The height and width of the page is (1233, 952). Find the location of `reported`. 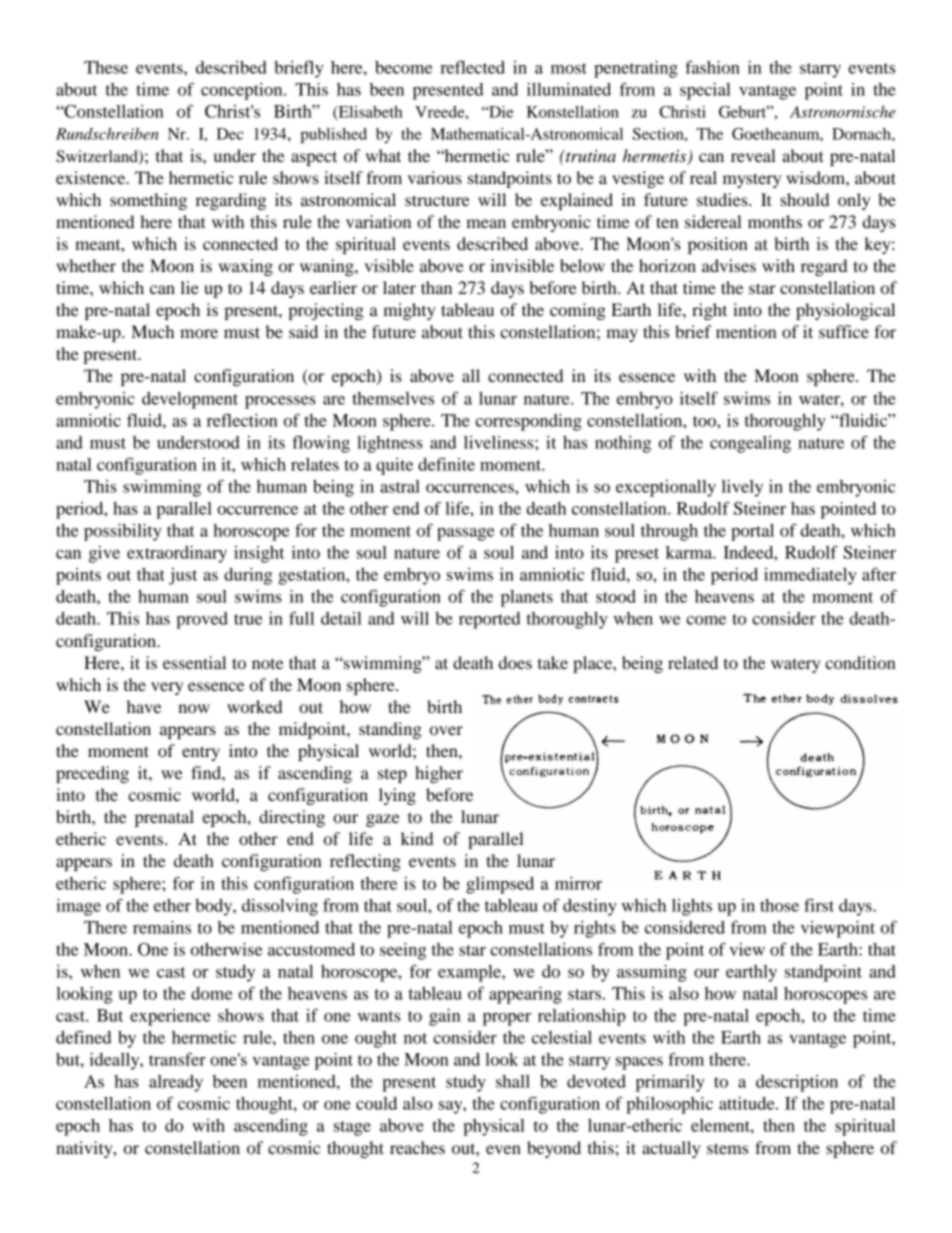

reported is located at coordinates (490, 620).
